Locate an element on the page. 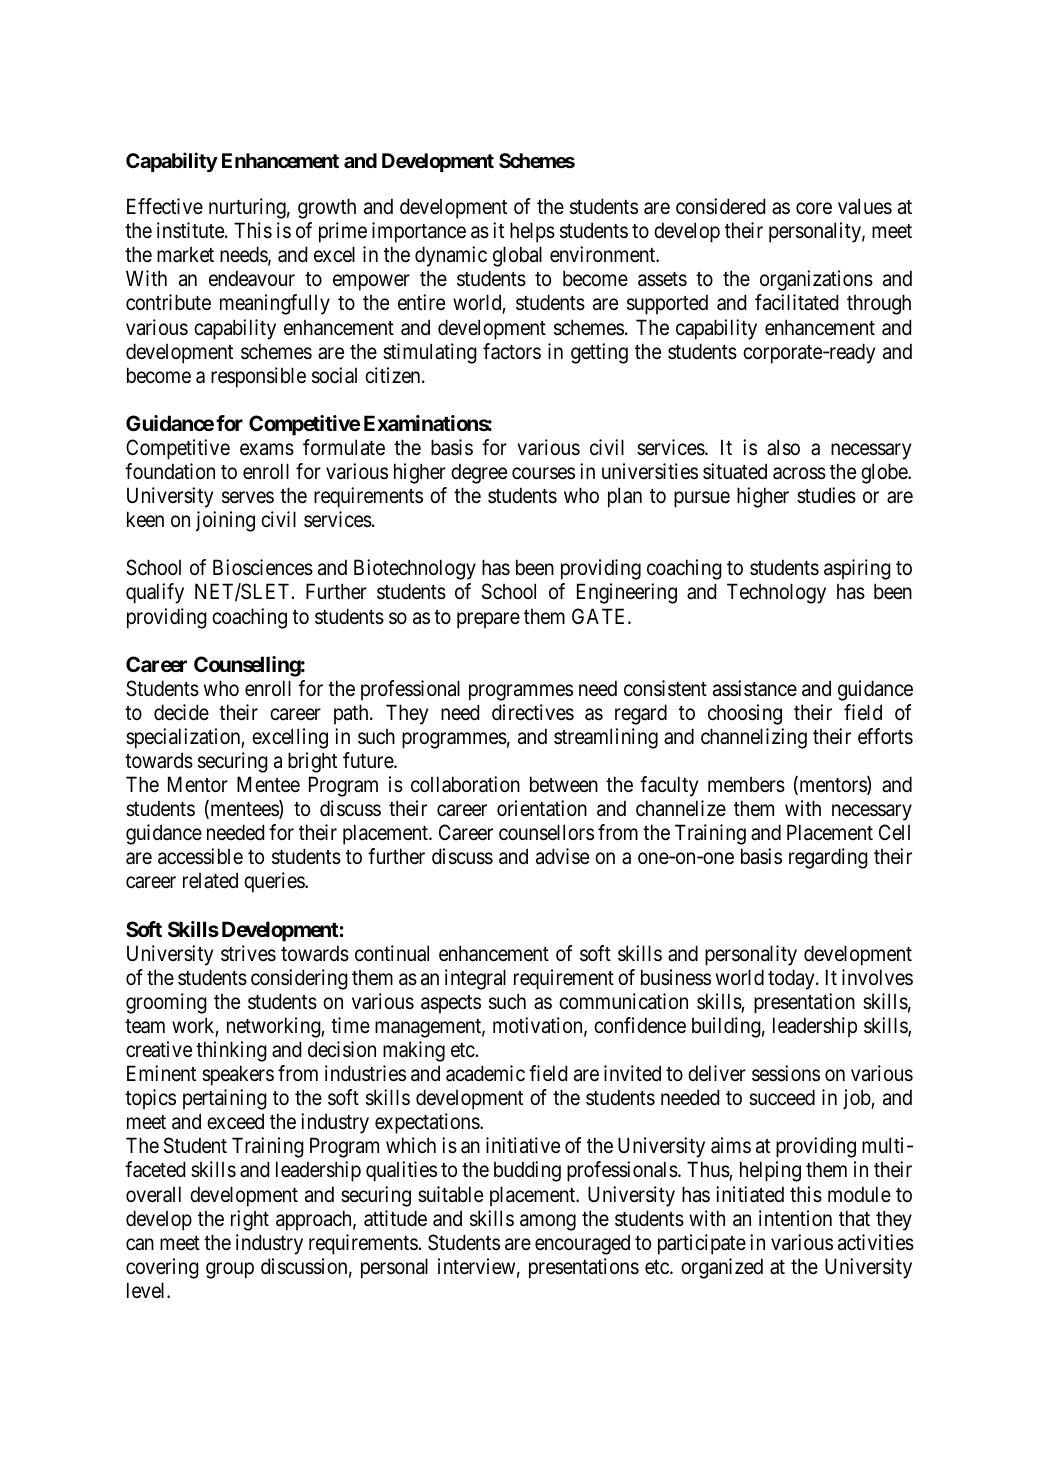 Image resolution: width=1038 pixels, height=1469 pixels. helps is located at coordinates (532, 232).
